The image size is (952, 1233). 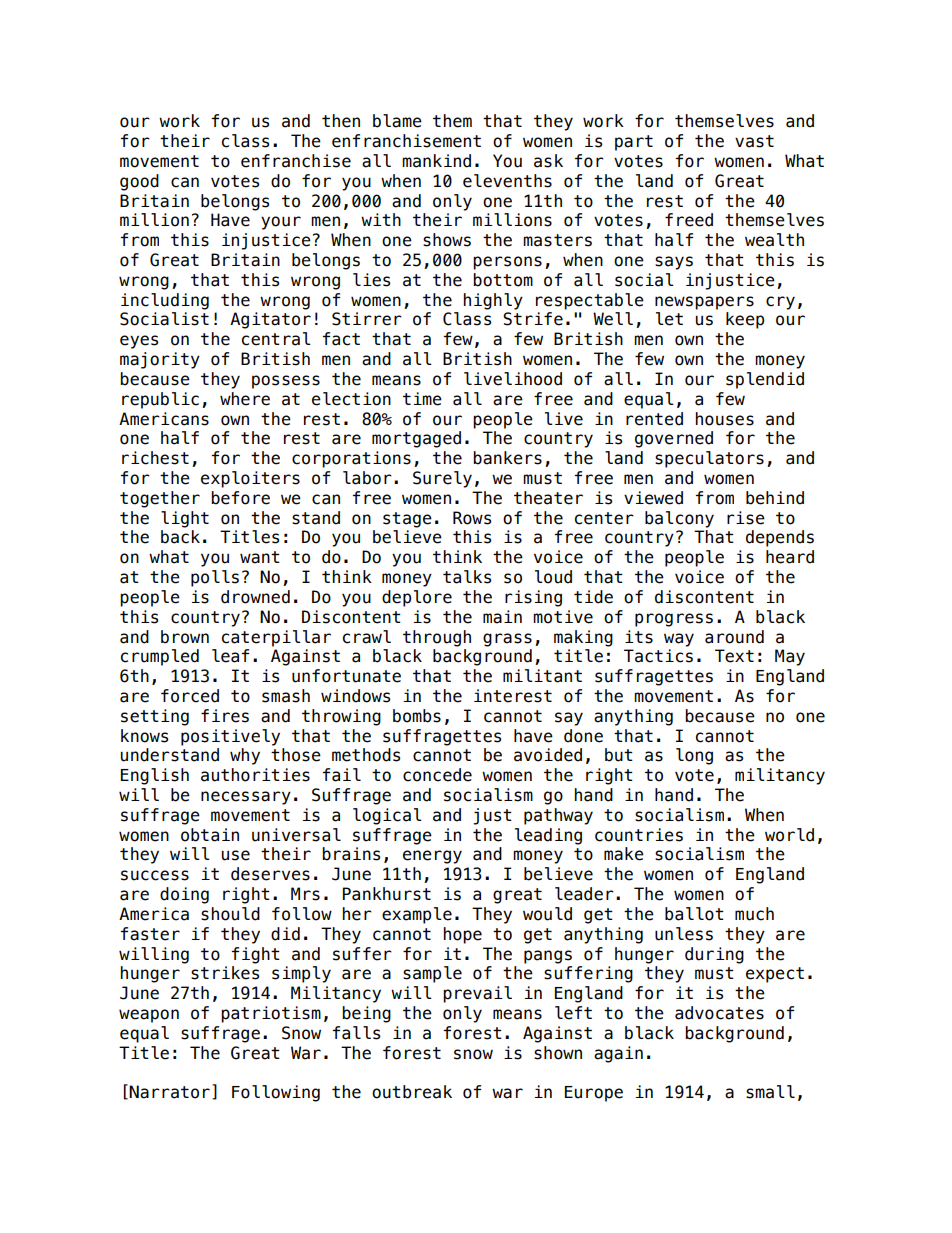 I want to click on patriotism, so click(x=271, y=1014).
